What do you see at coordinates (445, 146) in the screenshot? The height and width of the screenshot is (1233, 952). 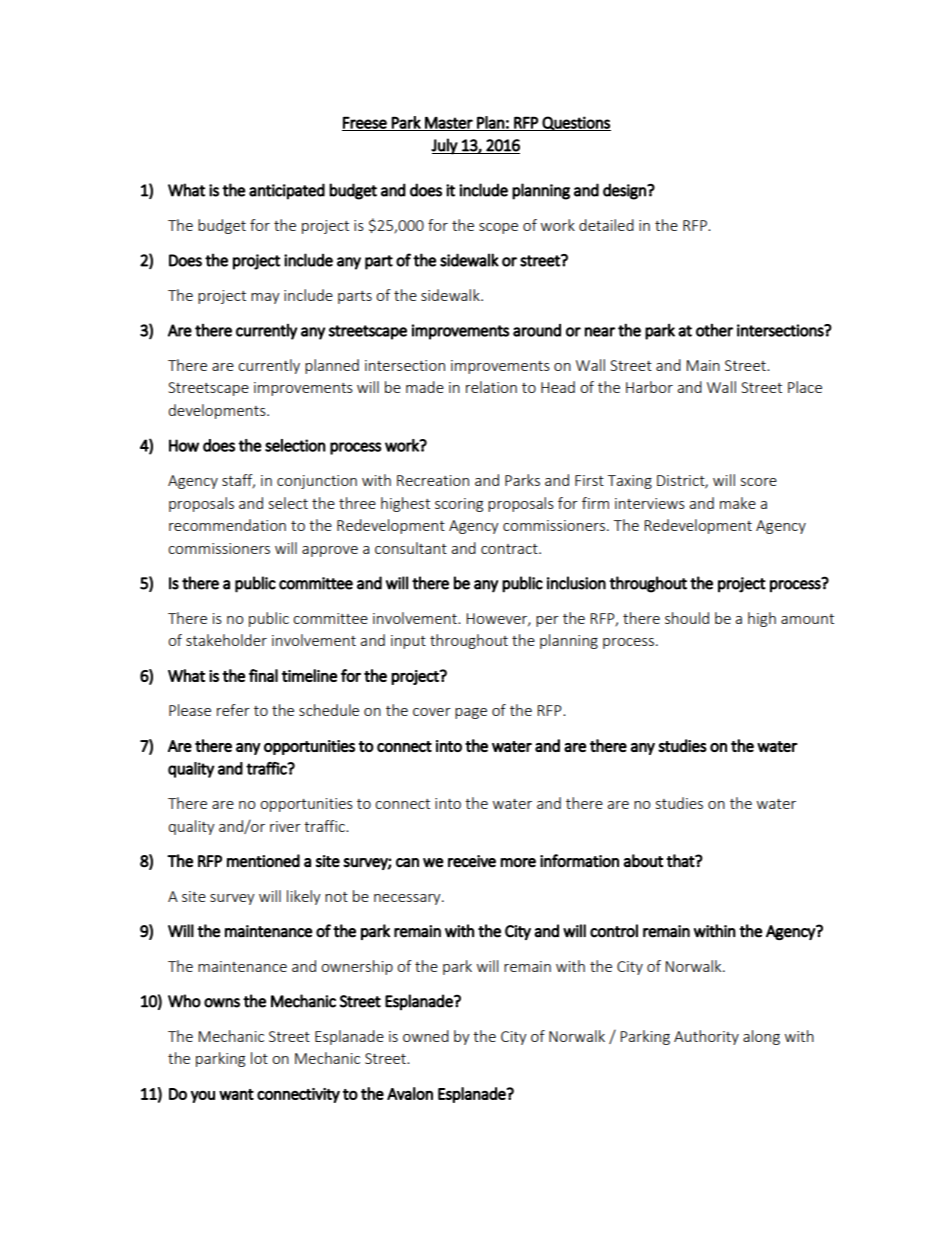 I see `July` at bounding box center [445, 146].
